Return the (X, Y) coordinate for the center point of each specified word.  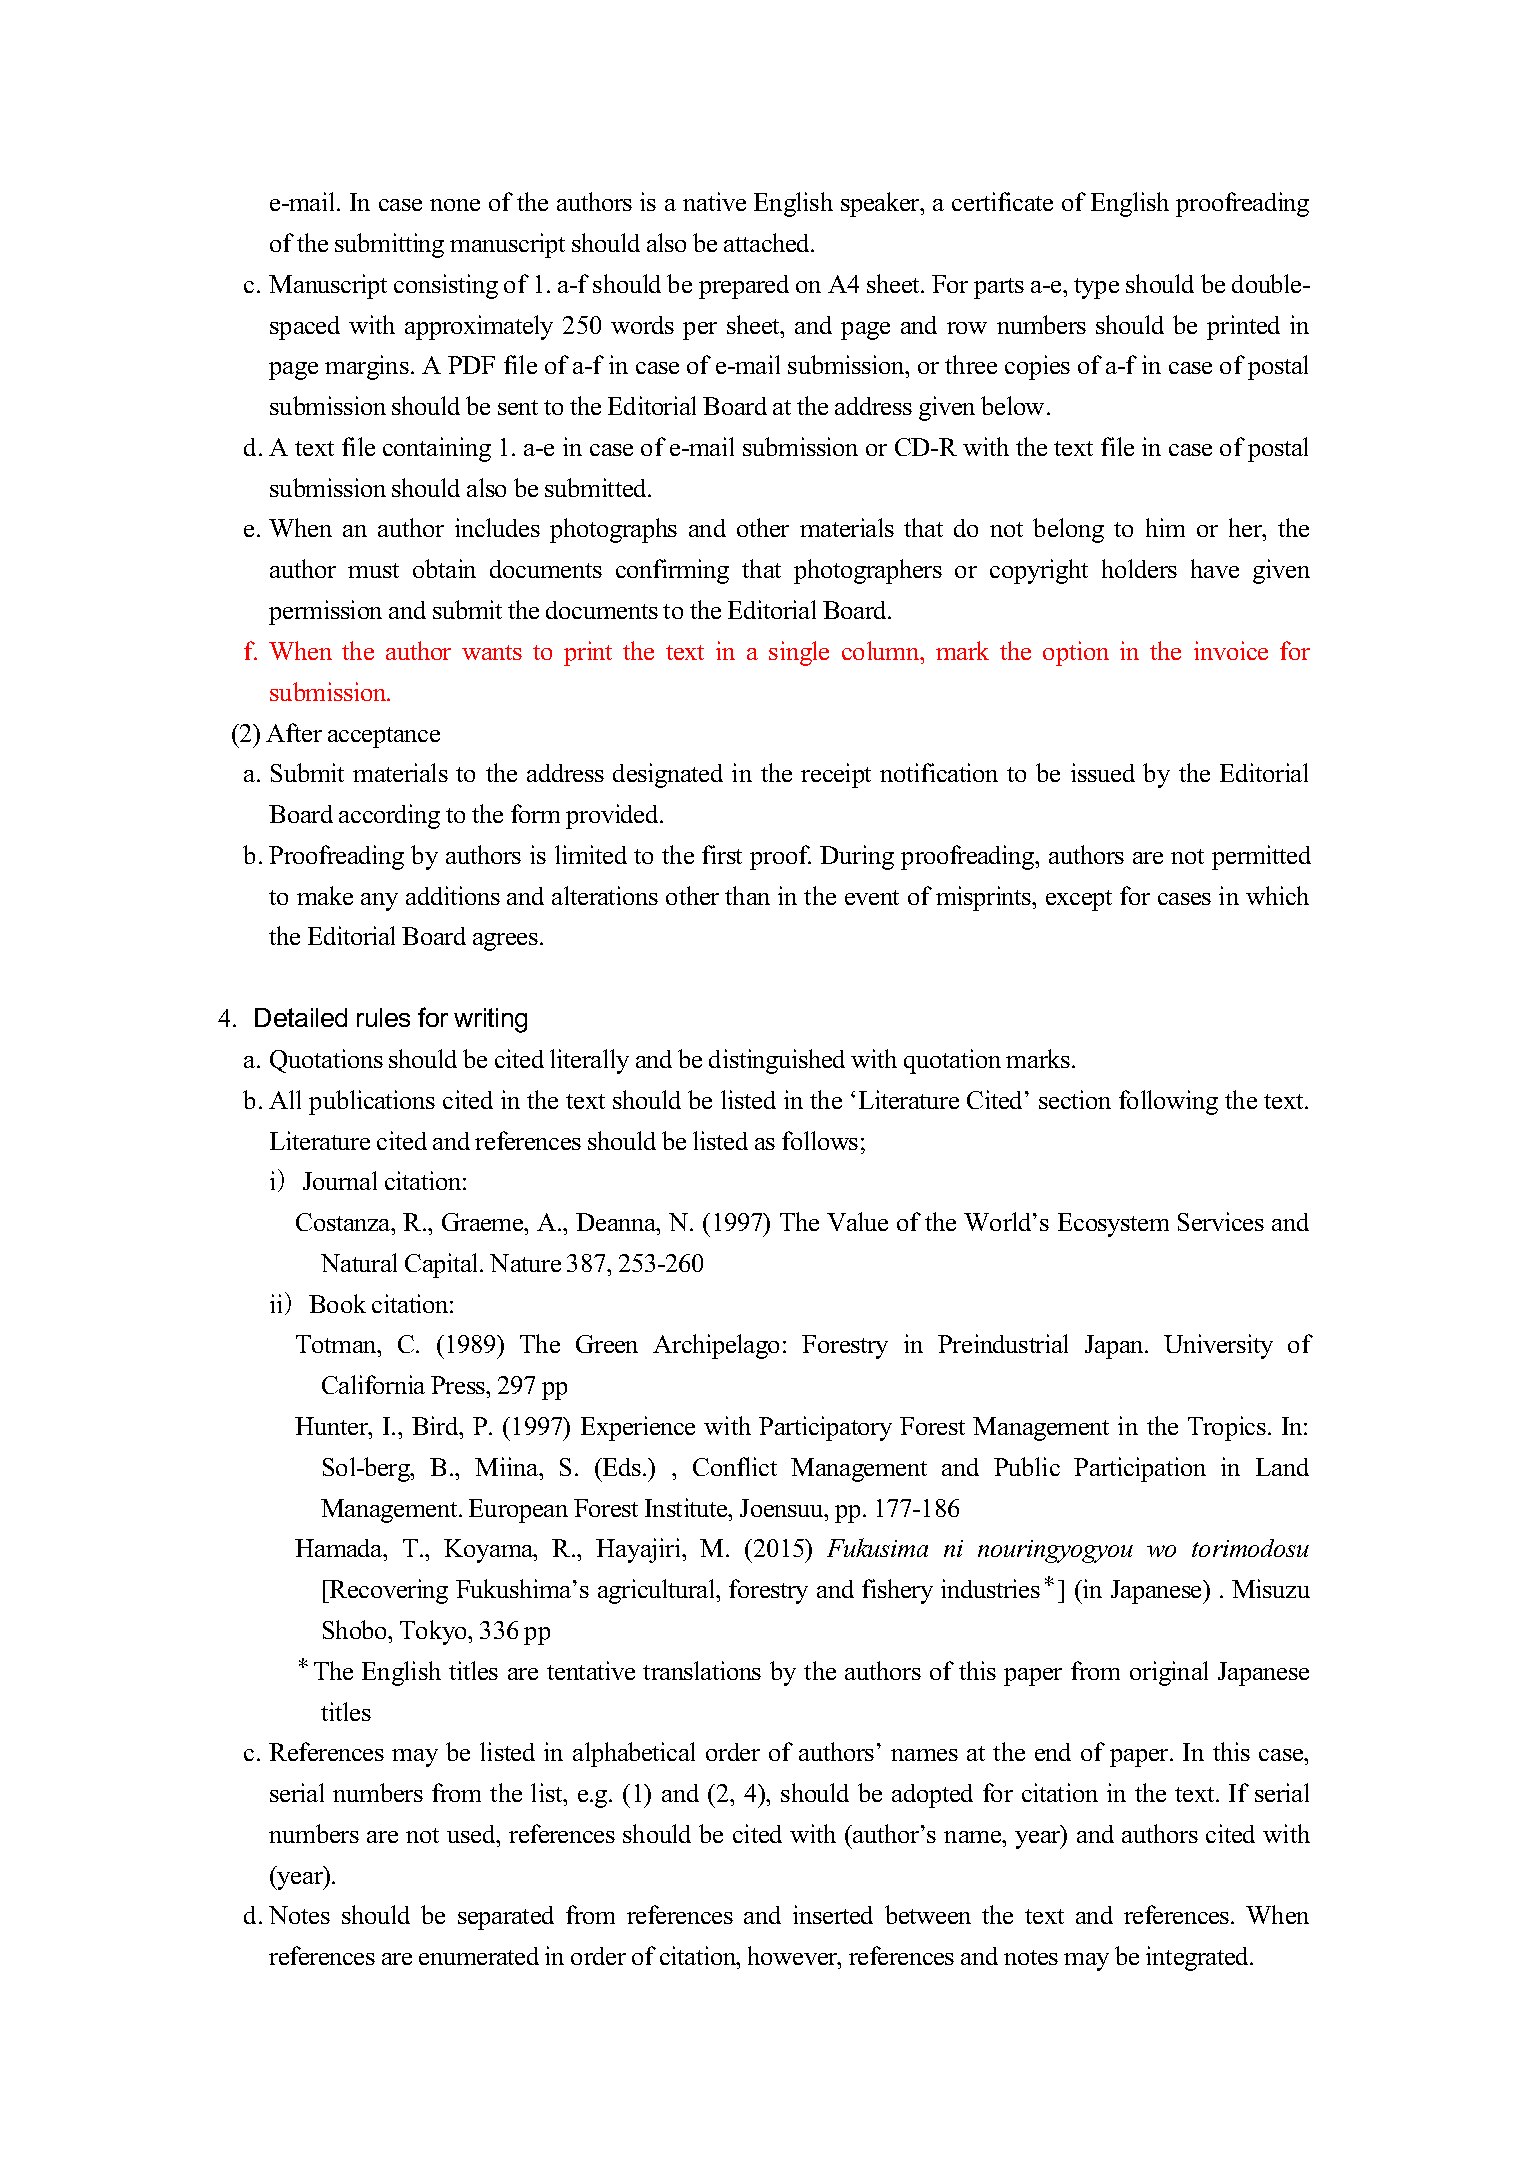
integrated (1198, 1958)
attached (768, 242)
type (1096, 288)
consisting (446, 286)
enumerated (479, 1956)
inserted (833, 1914)
